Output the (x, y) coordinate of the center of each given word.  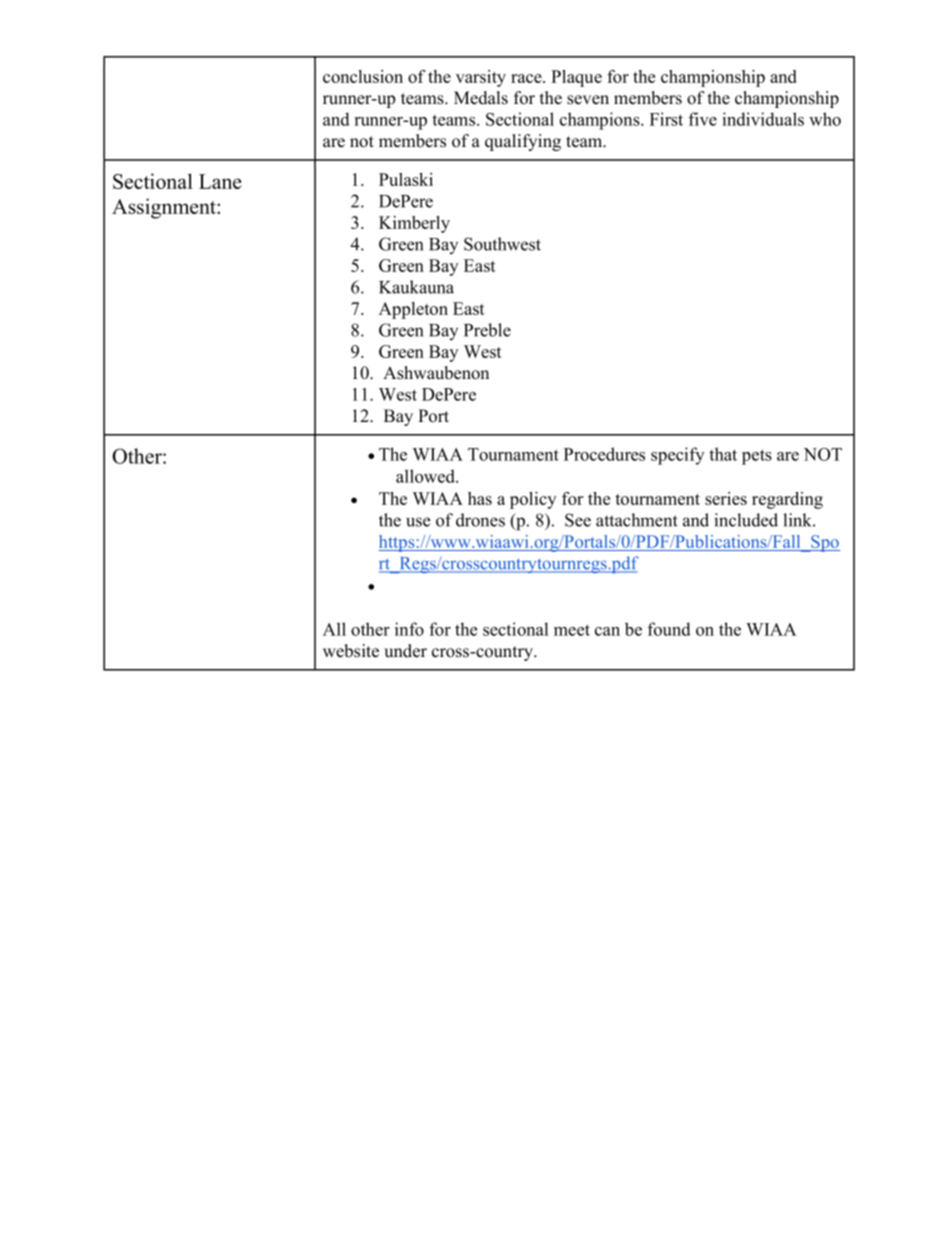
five (703, 119)
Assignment (165, 208)
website (351, 651)
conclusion (363, 76)
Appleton (413, 310)
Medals (481, 98)
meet (572, 630)
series (726, 498)
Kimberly (414, 224)
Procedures (604, 454)
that (723, 454)
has (480, 498)
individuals (763, 119)
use (418, 522)
